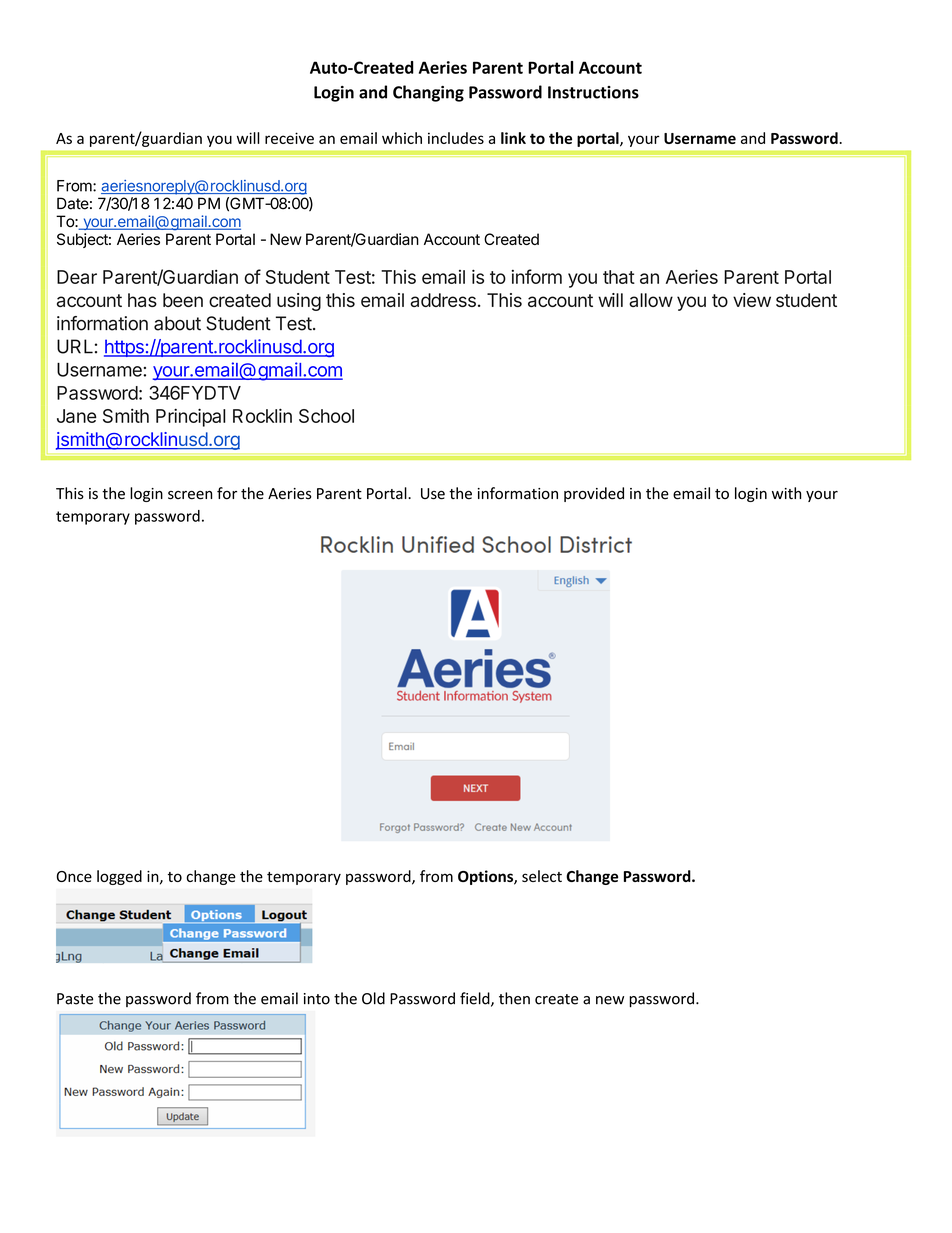 This screenshot has width=952, height=1233. What do you see at coordinates (289, 138) in the screenshot?
I see `receive` at bounding box center [289, 138].
